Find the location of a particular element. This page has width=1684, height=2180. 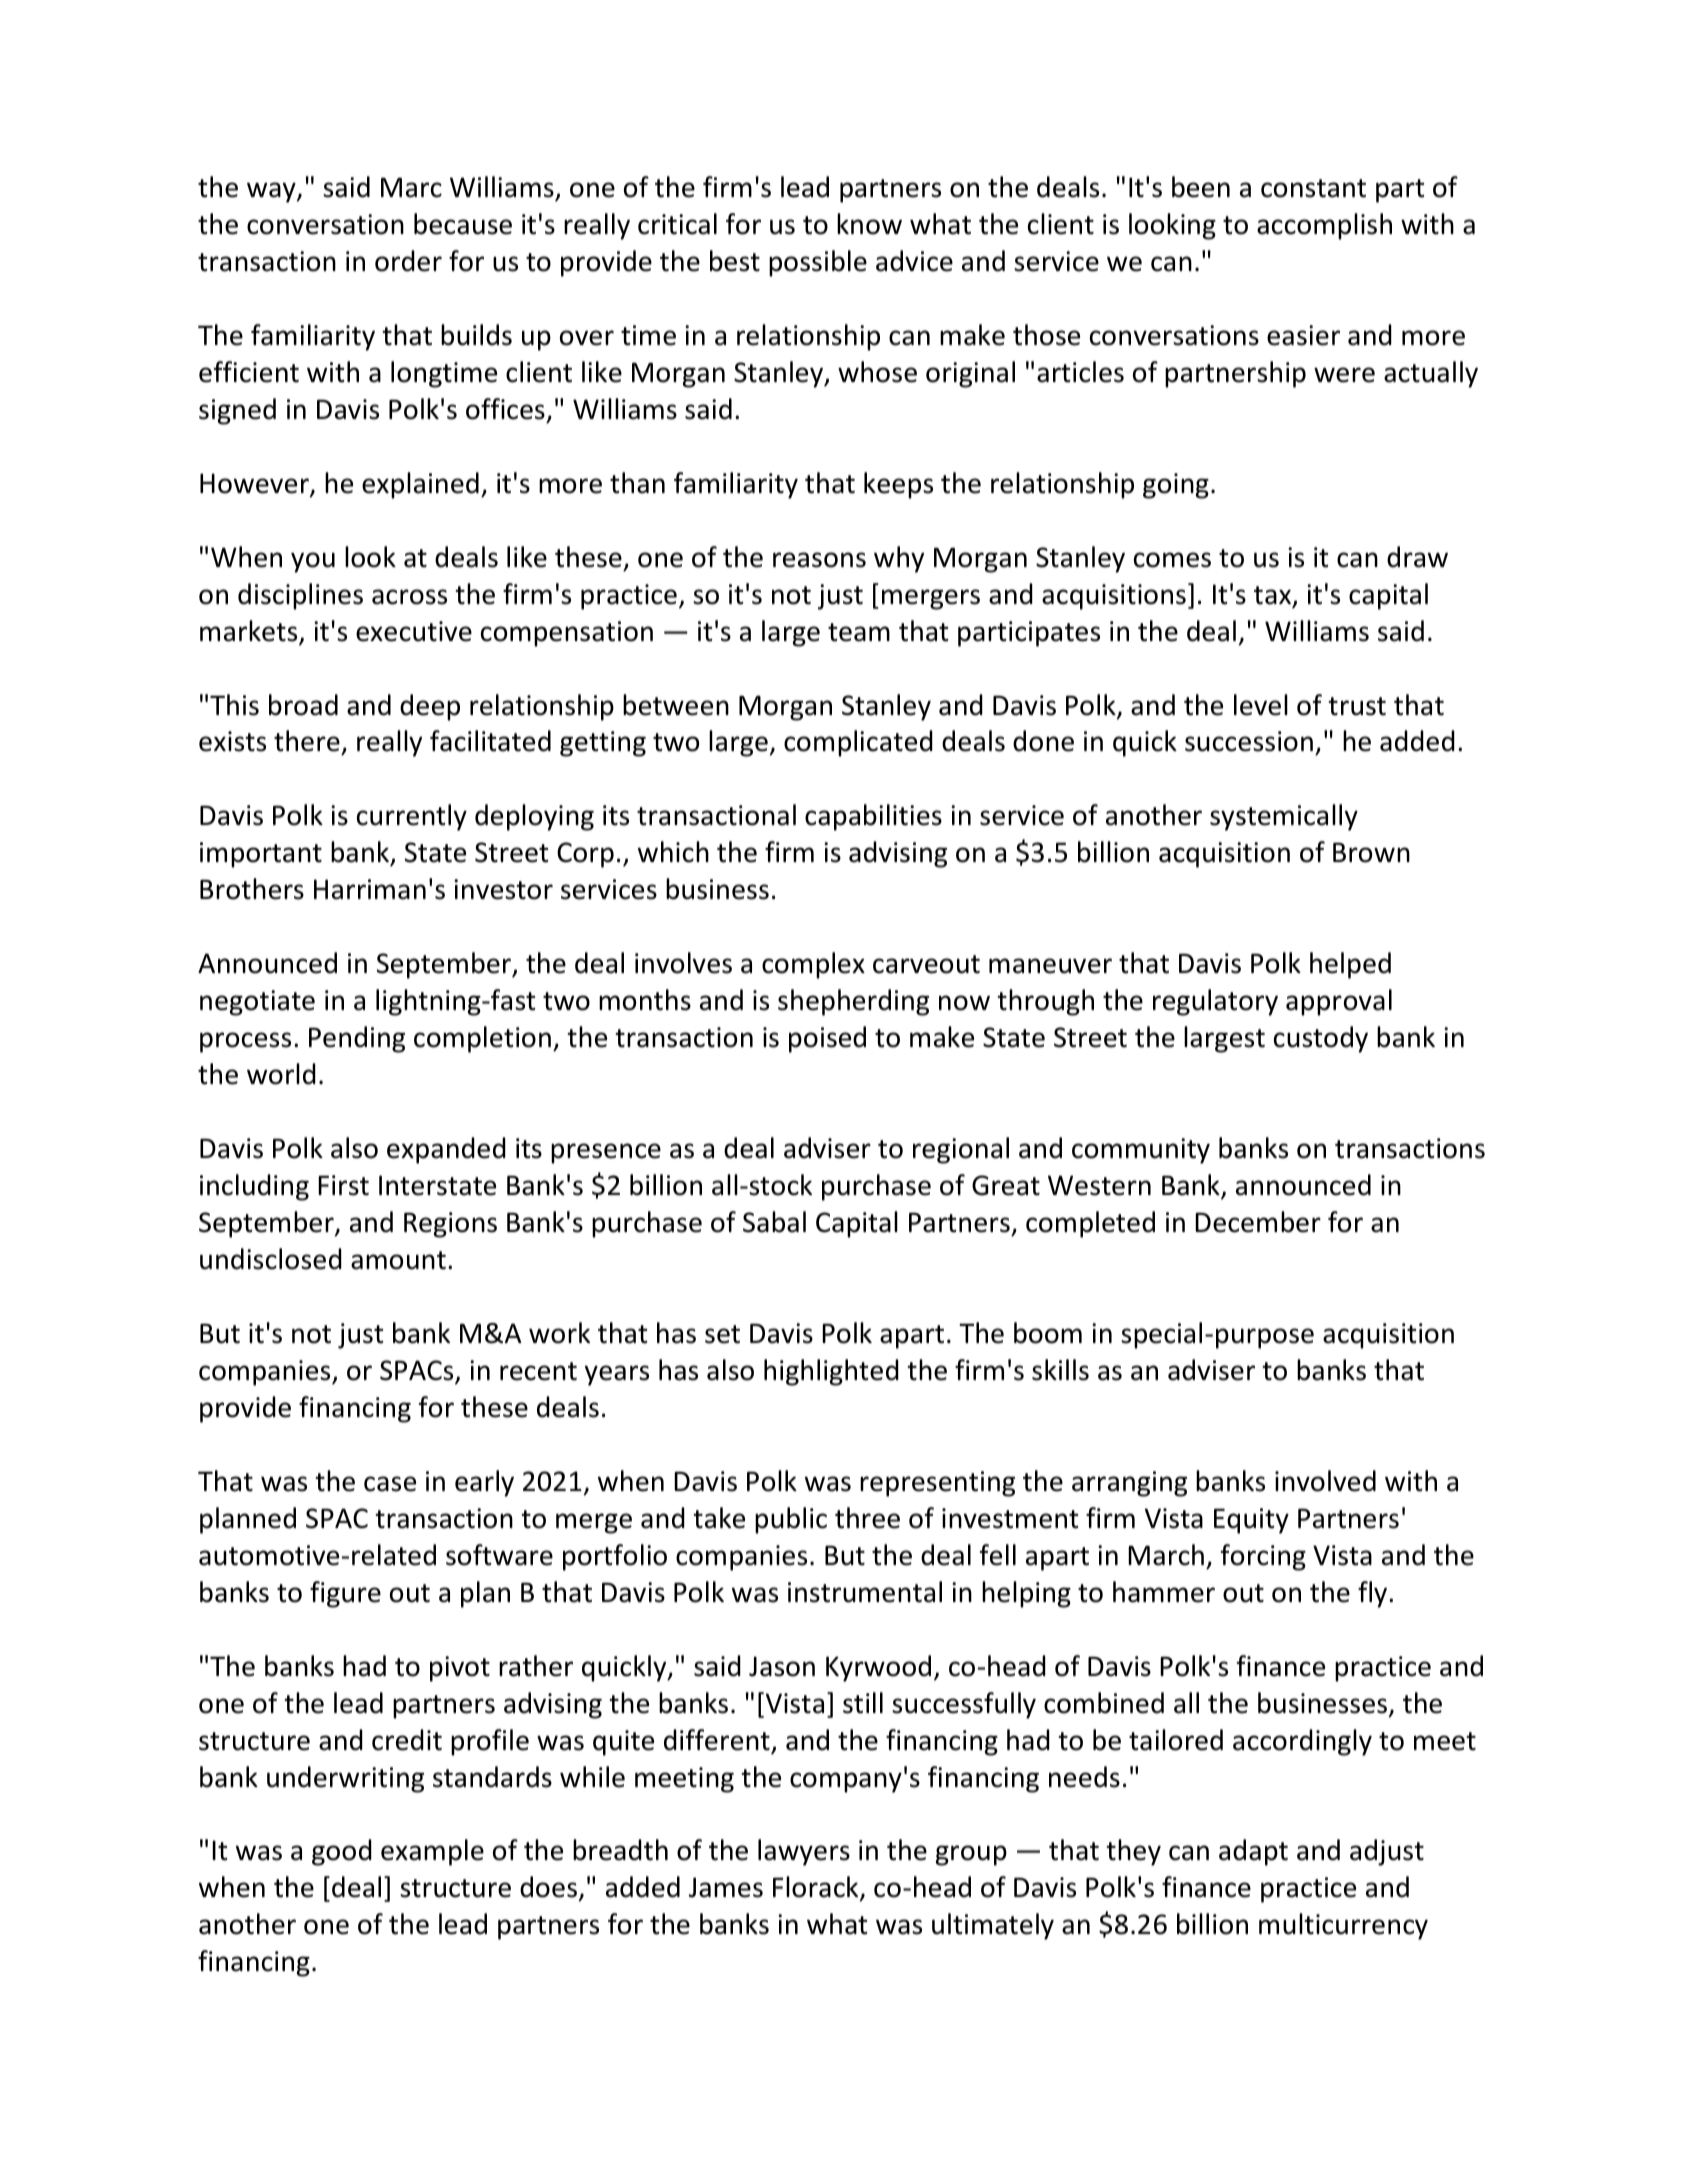

order is located at coordinates (408, 261).
